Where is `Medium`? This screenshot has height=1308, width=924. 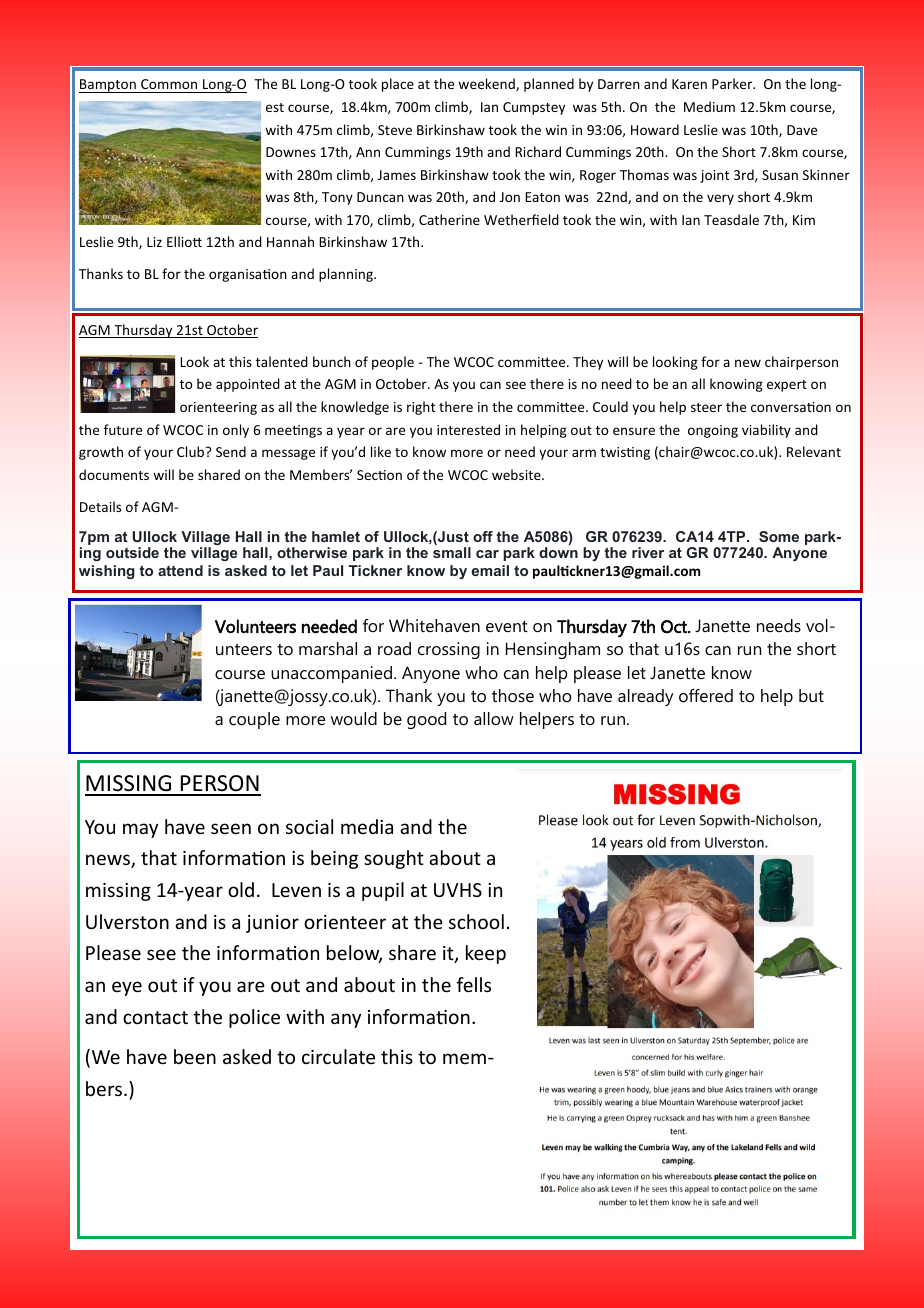 Medium is located at coordinates (709, 106).
